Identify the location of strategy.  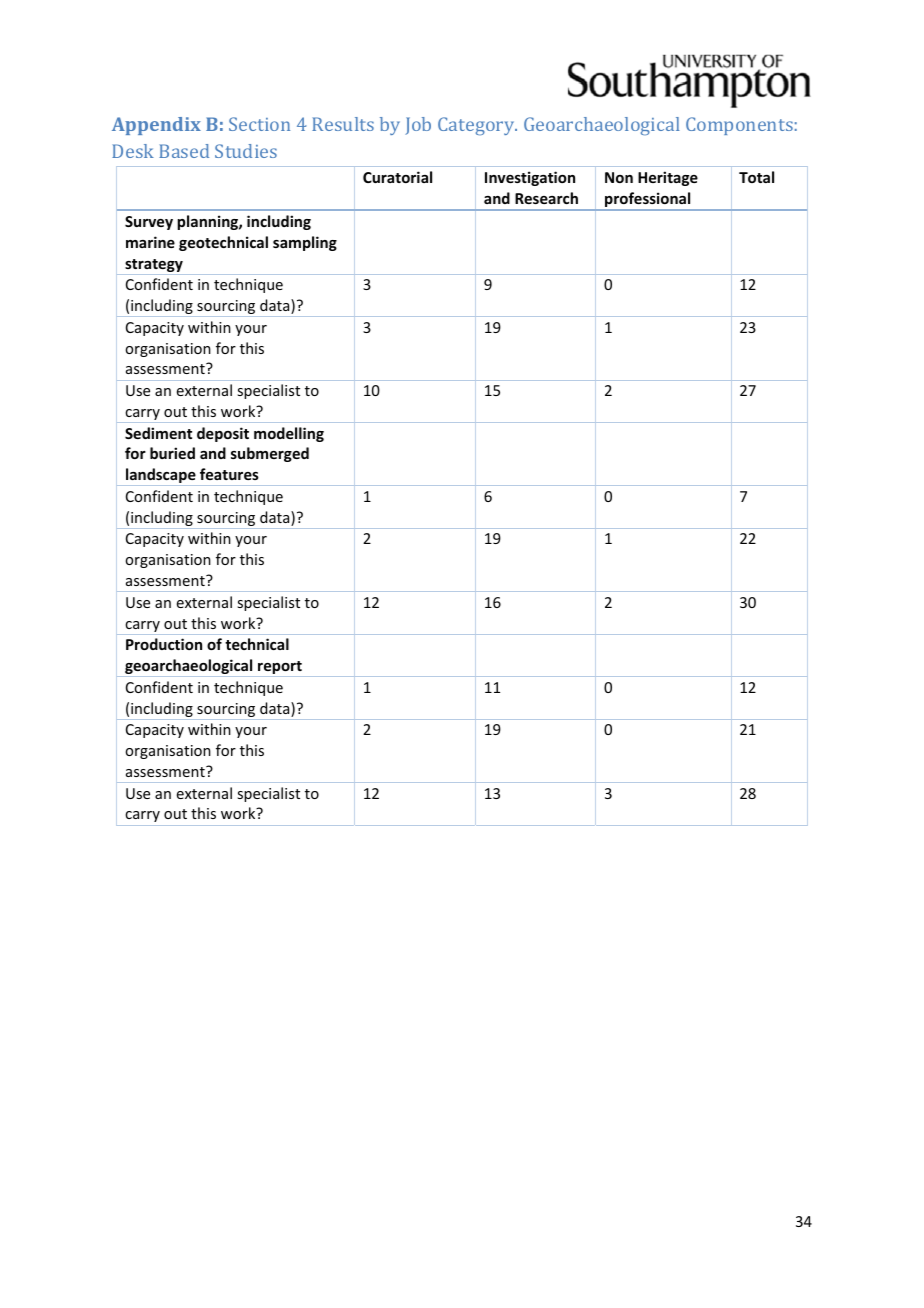
(154, 267).
